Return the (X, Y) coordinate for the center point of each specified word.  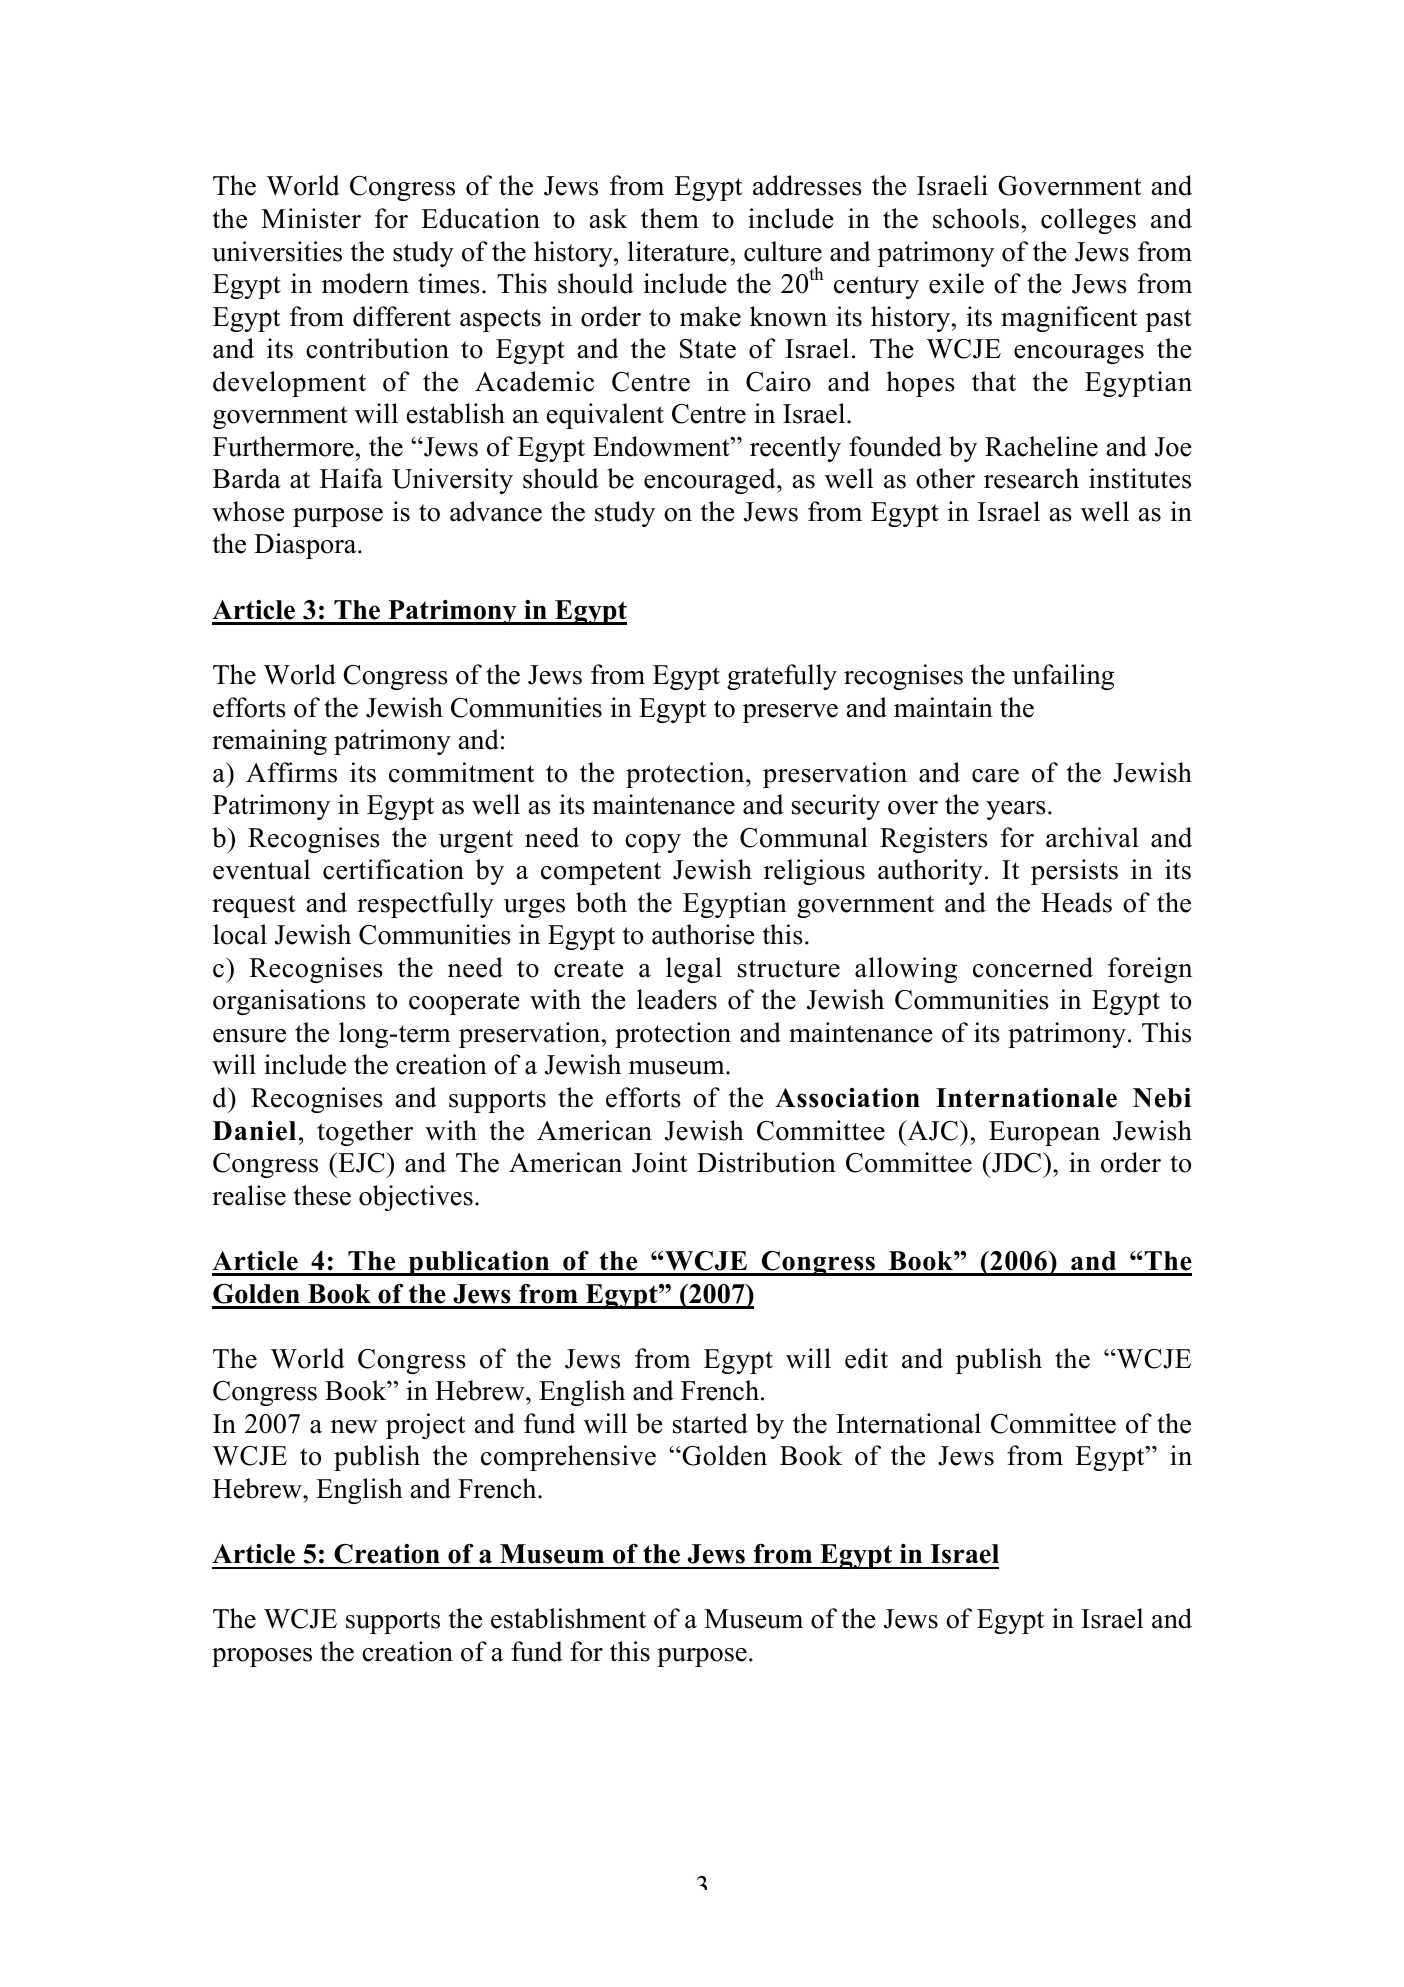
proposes (262, 1657)
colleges (1088, 221)
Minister (311, 218)
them (670, 218)
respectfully (425, 905)
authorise (703, 934)
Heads (1076, 902)
